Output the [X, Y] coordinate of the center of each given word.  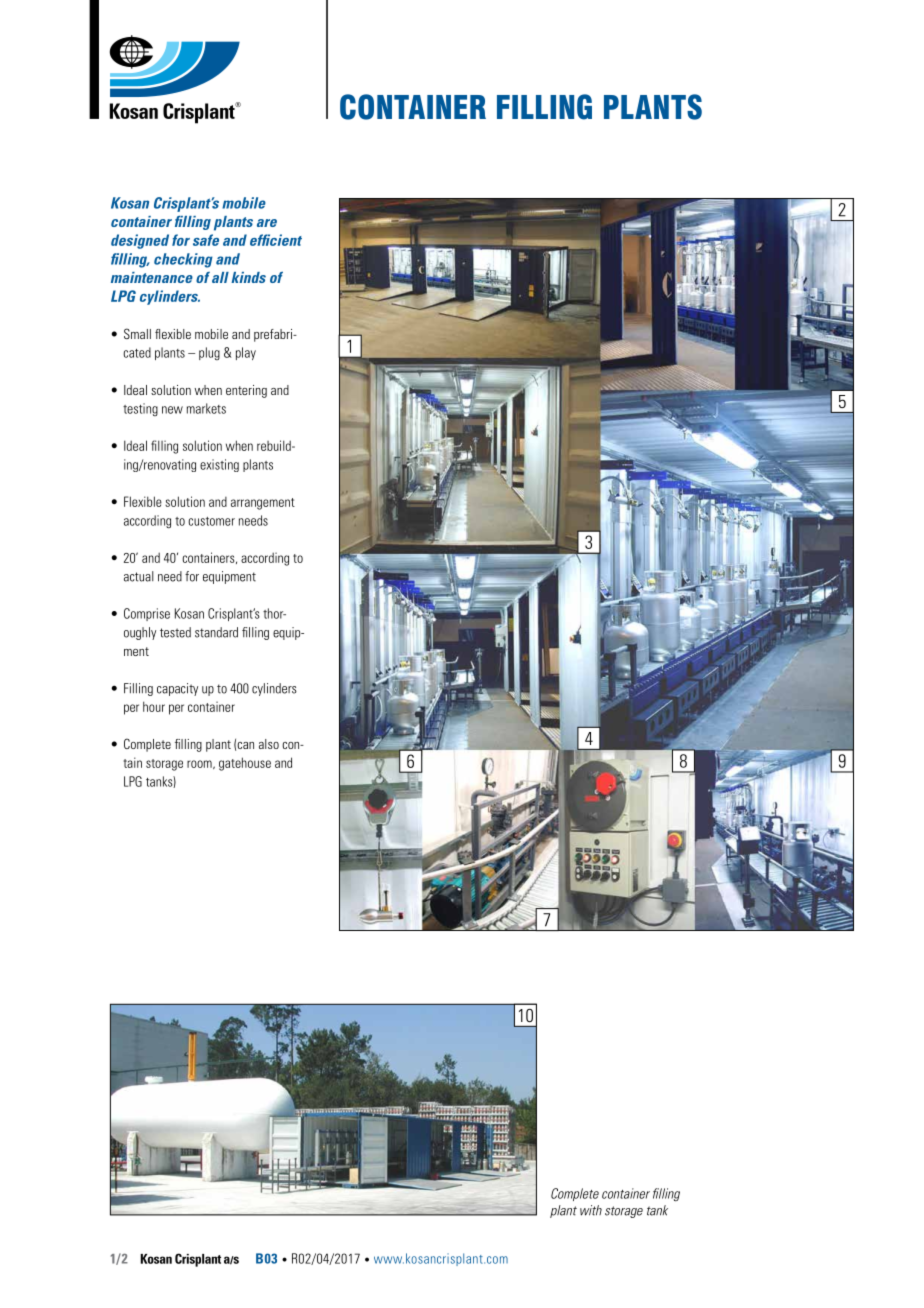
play [246, 353]
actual [139, 576]
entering [246, 391]
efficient [276, 240]
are [267, 223]
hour [154, 706]
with [591, 1210]
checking [183, 260]
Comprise [147, 614]
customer [211, 521]
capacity [177, 689]
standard [216, 632]
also [269, 744]
